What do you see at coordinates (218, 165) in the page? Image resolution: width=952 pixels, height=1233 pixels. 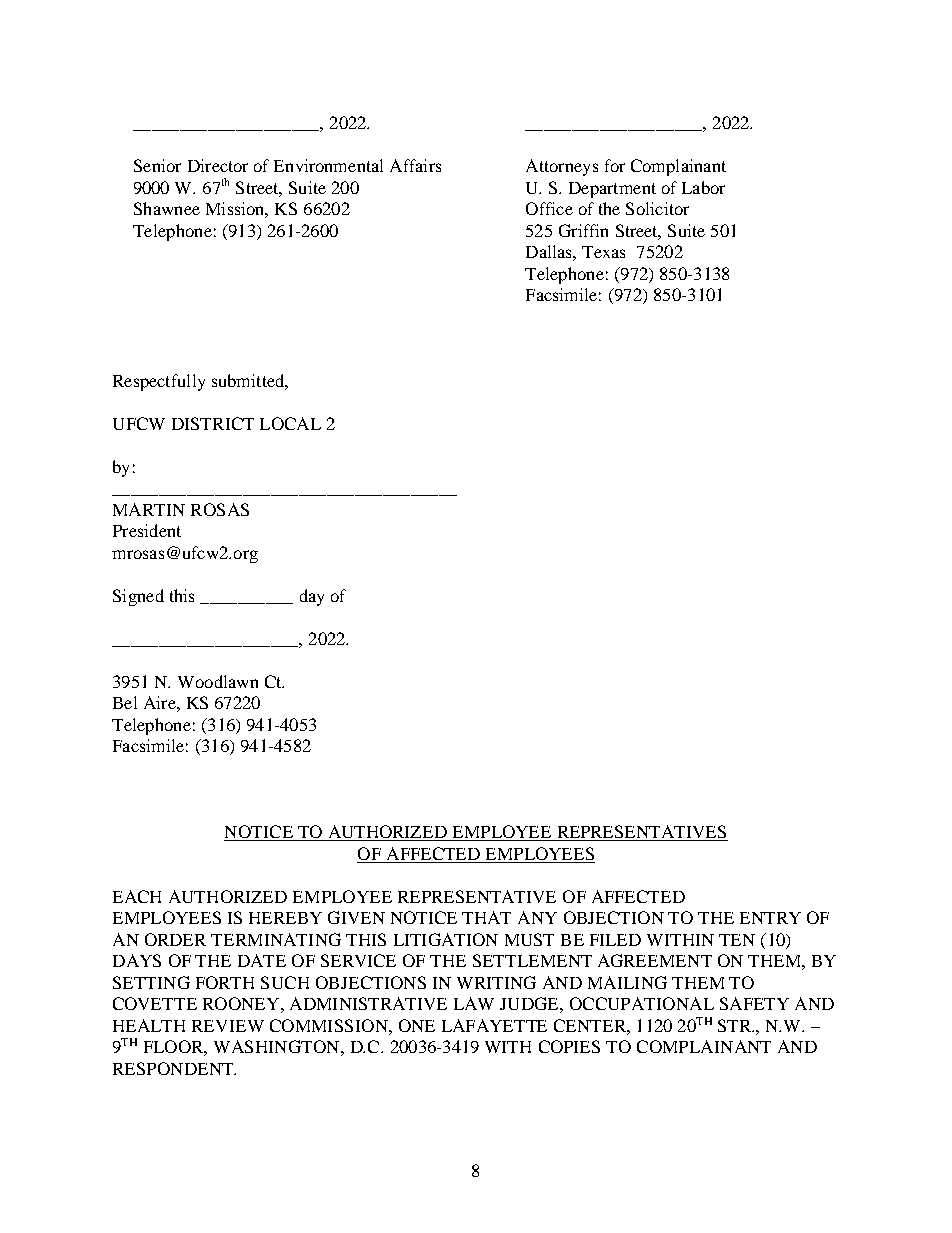 I see `Director` at bounding box center [218, 165].
